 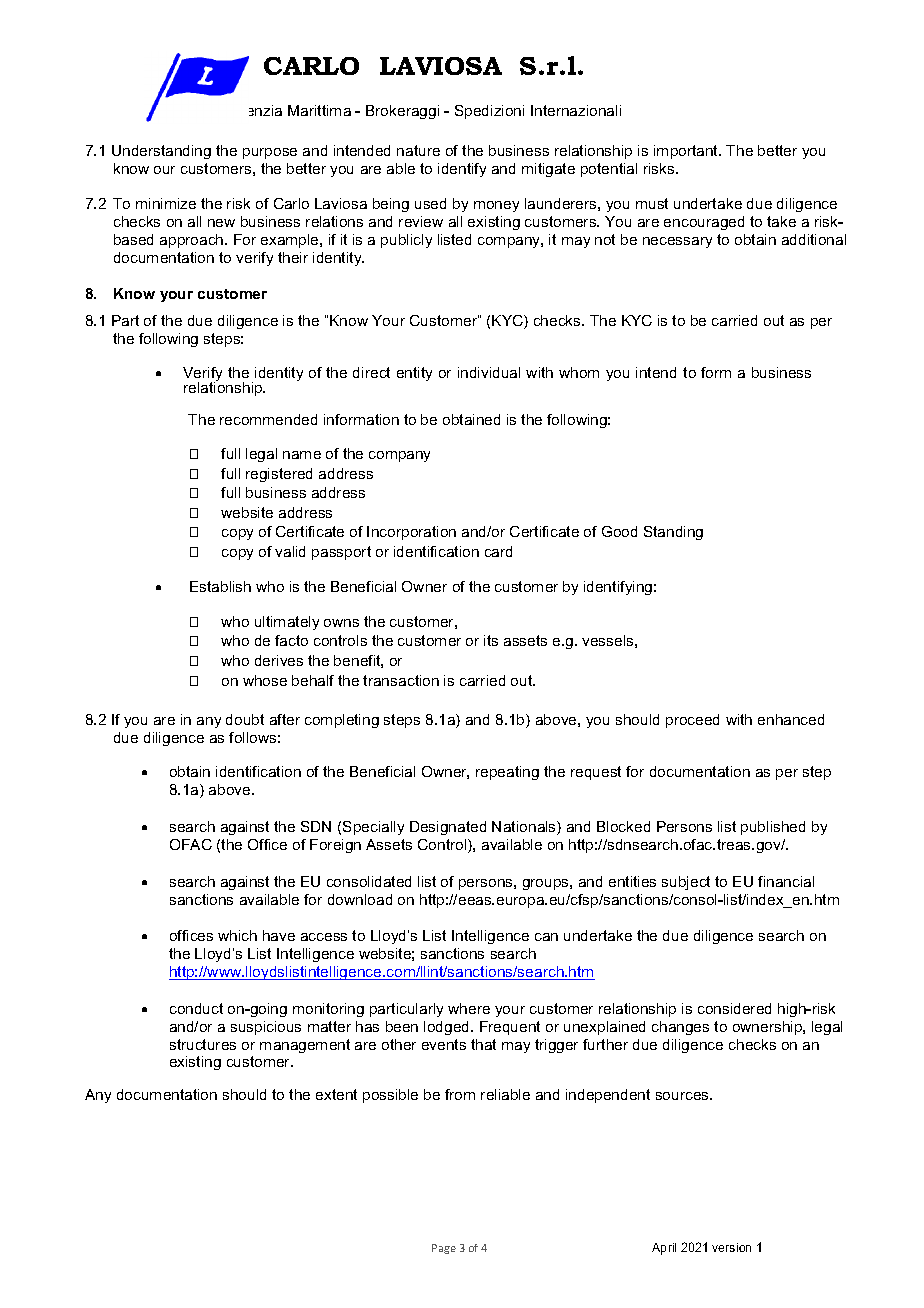 I want to click on Page, so click(x=444, y=1249).
